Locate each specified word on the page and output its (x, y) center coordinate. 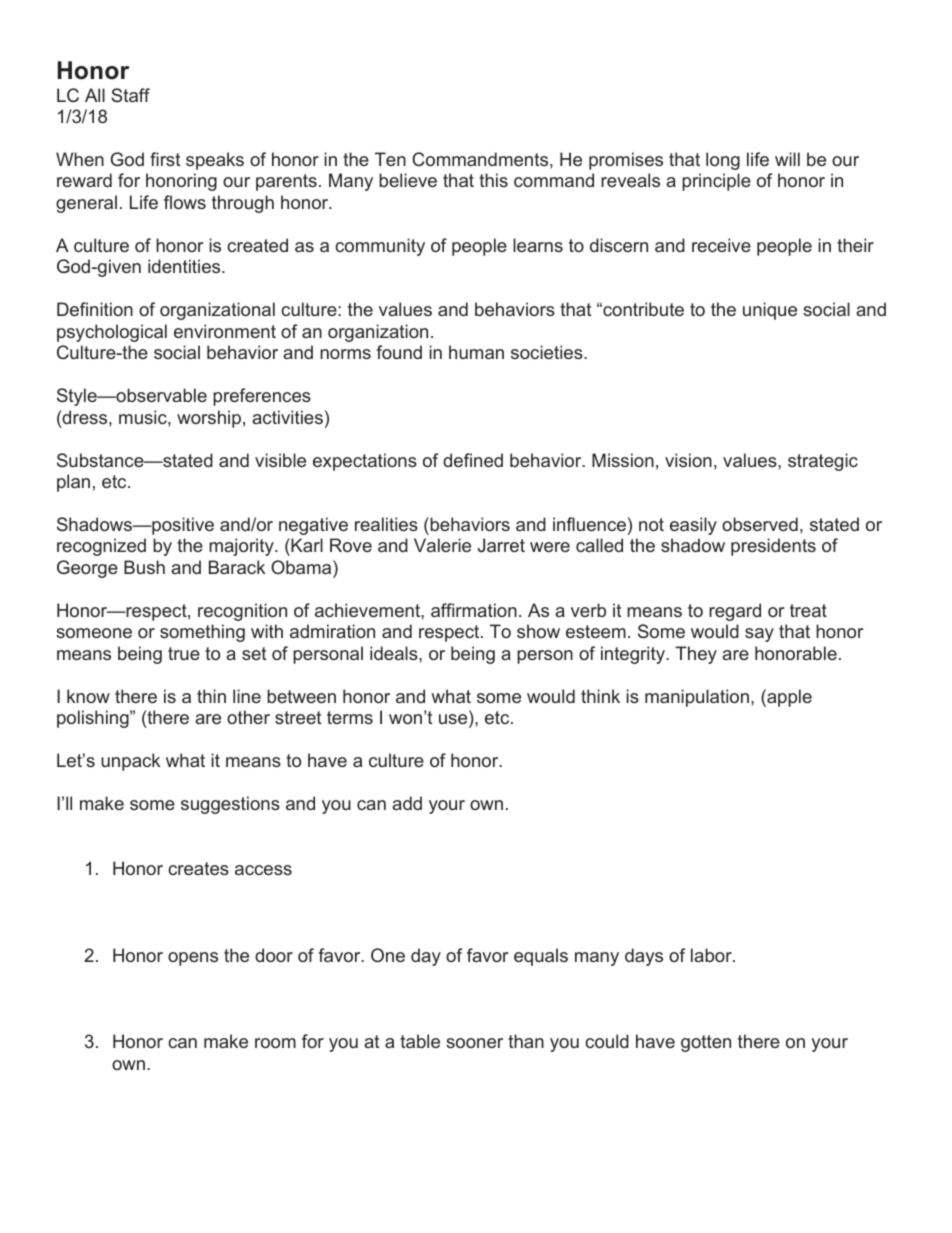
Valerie (442, 545)
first (165, 159)
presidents (773, 547)
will (787, 159)
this (493, 180)
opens (193, 959)
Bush (144, 567)
